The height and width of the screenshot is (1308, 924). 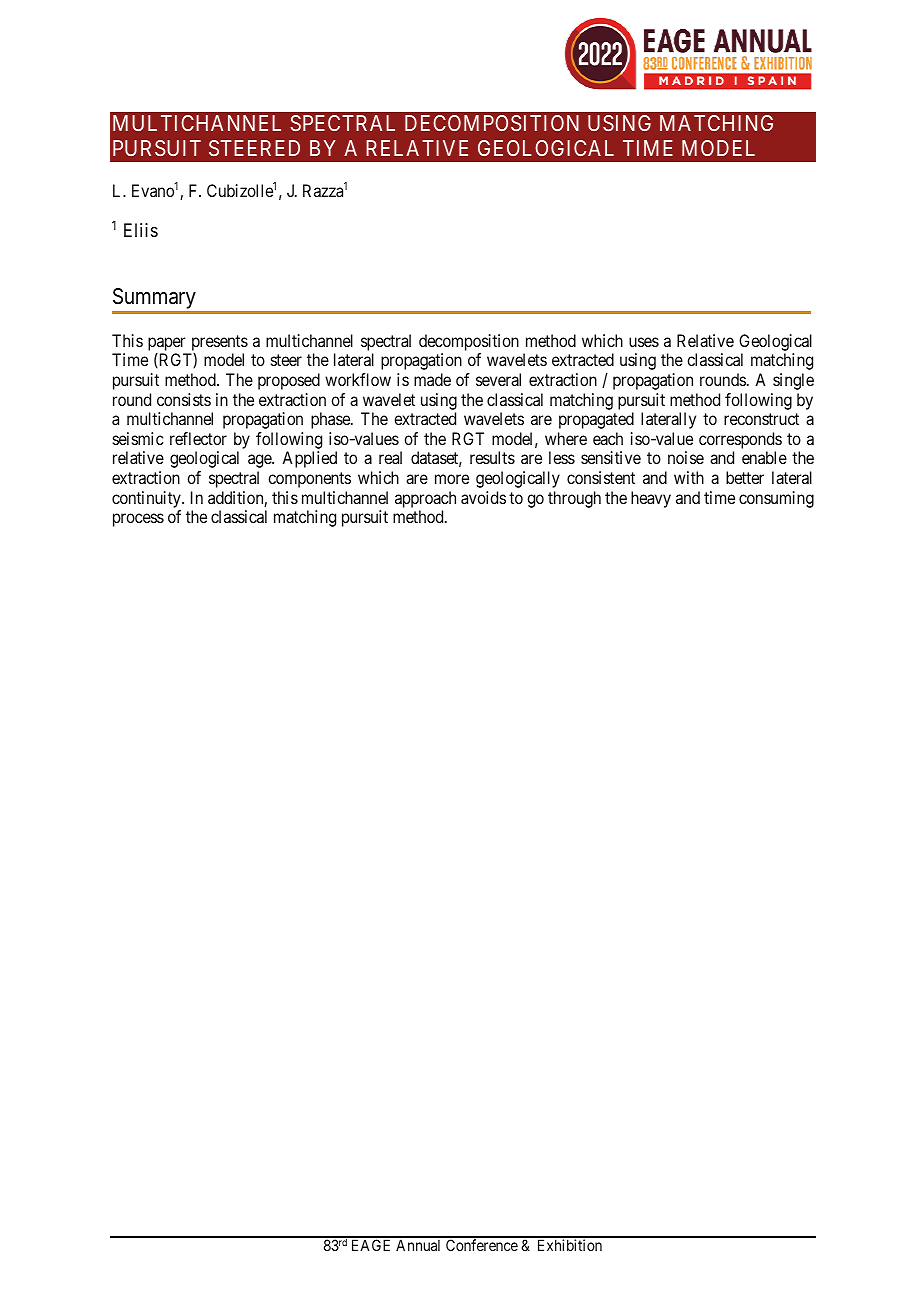 I want to click on approach, so click(x=425, y=499).
